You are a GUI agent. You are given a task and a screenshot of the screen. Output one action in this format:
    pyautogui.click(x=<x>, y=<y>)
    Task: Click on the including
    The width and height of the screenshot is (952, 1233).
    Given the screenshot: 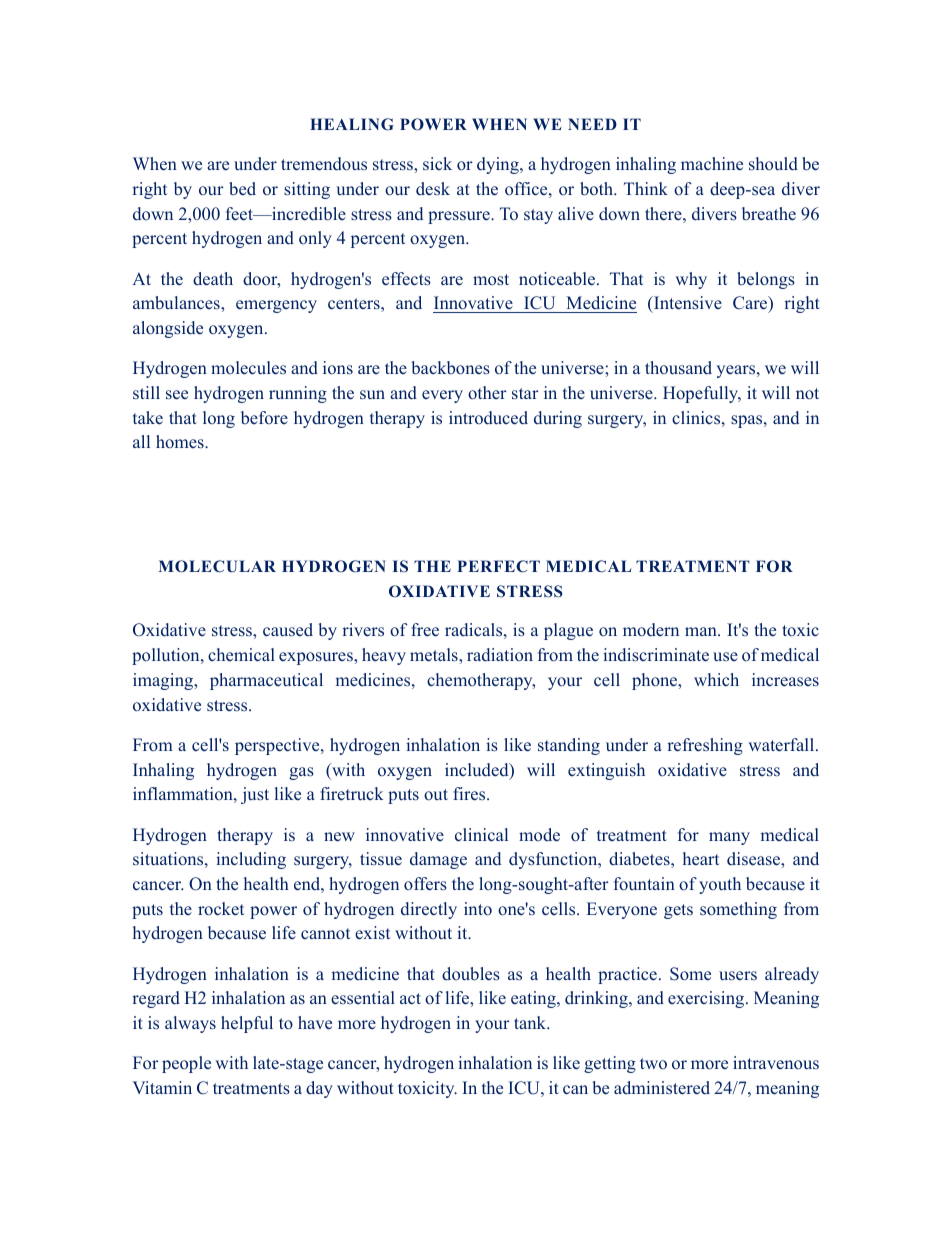 What is the action you would take?
    pyautogui.click(x=251, y=860)
